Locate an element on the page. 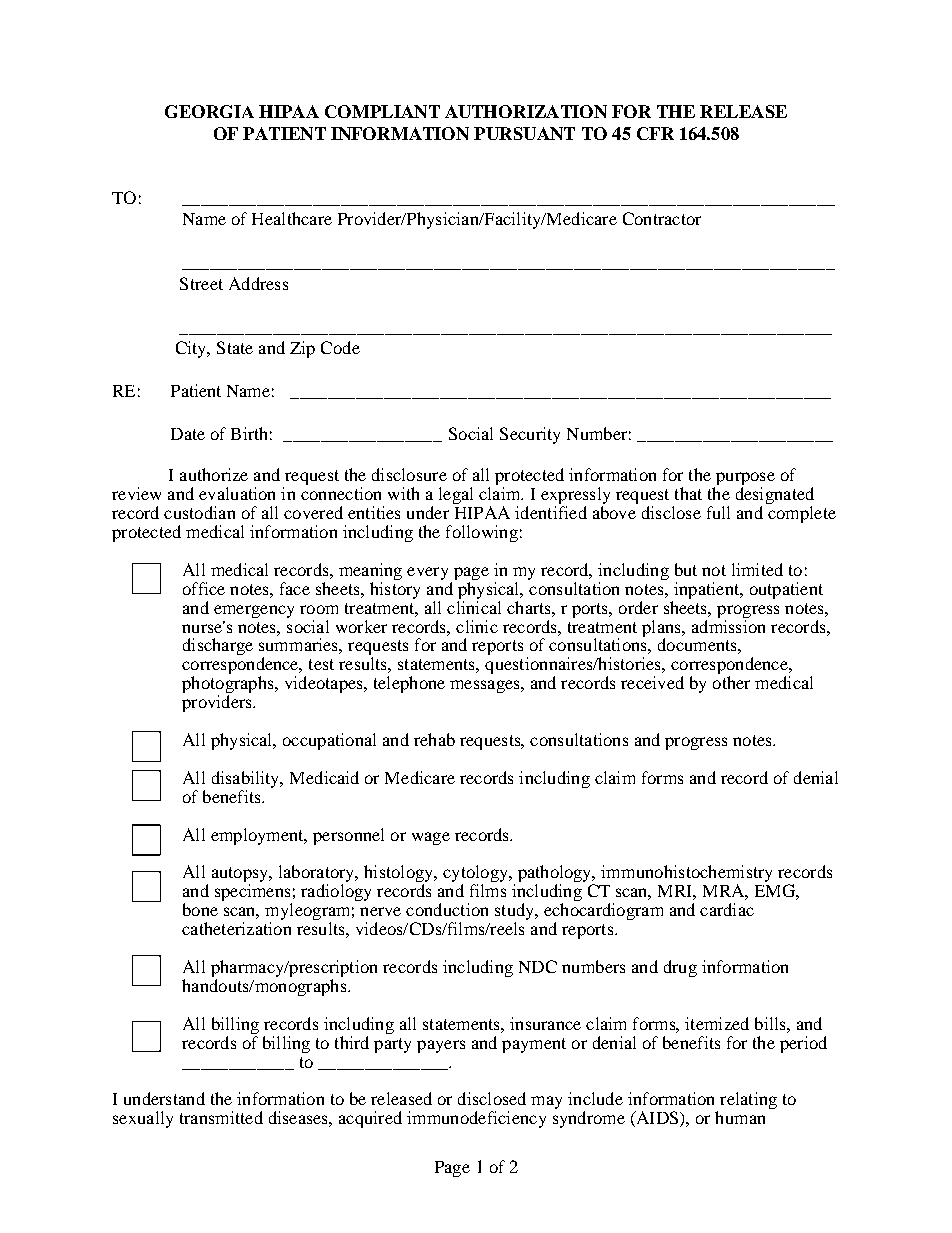 Image resolution: width=952 pixels, height=1233 pixels. GEORGIA is located at coordinates (209, 111).
